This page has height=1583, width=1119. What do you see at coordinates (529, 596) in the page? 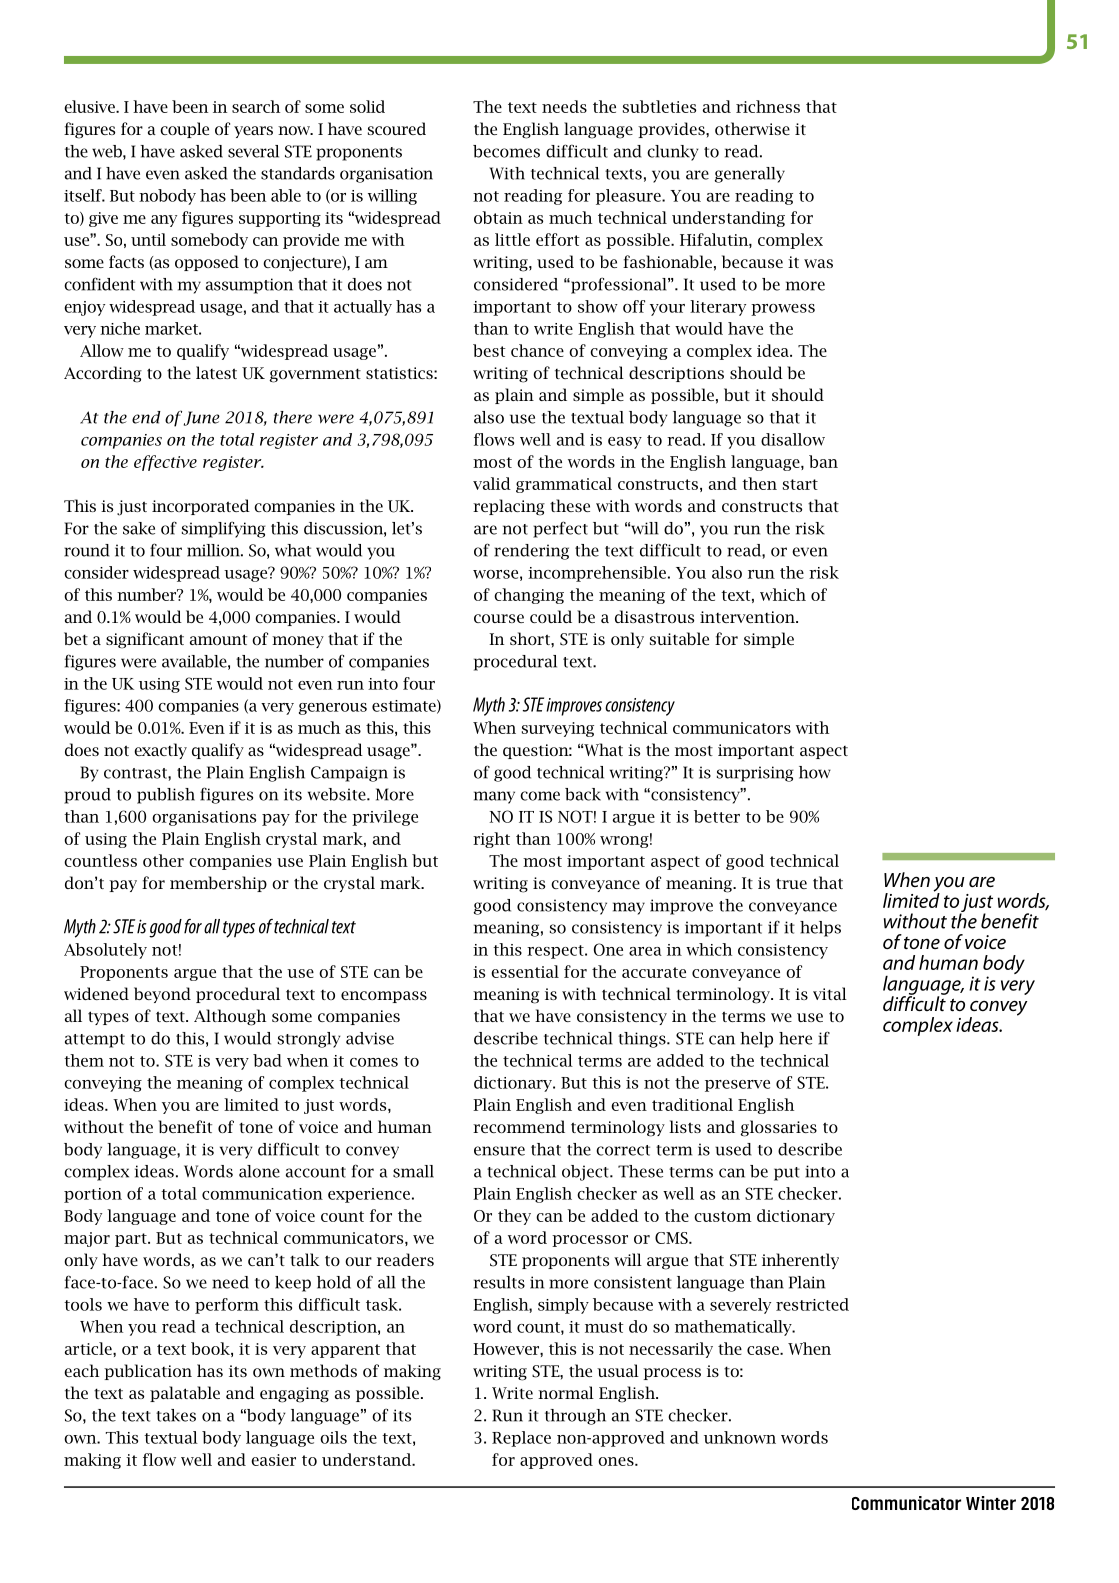
I see `changing` at bounding box center [529, 596].
